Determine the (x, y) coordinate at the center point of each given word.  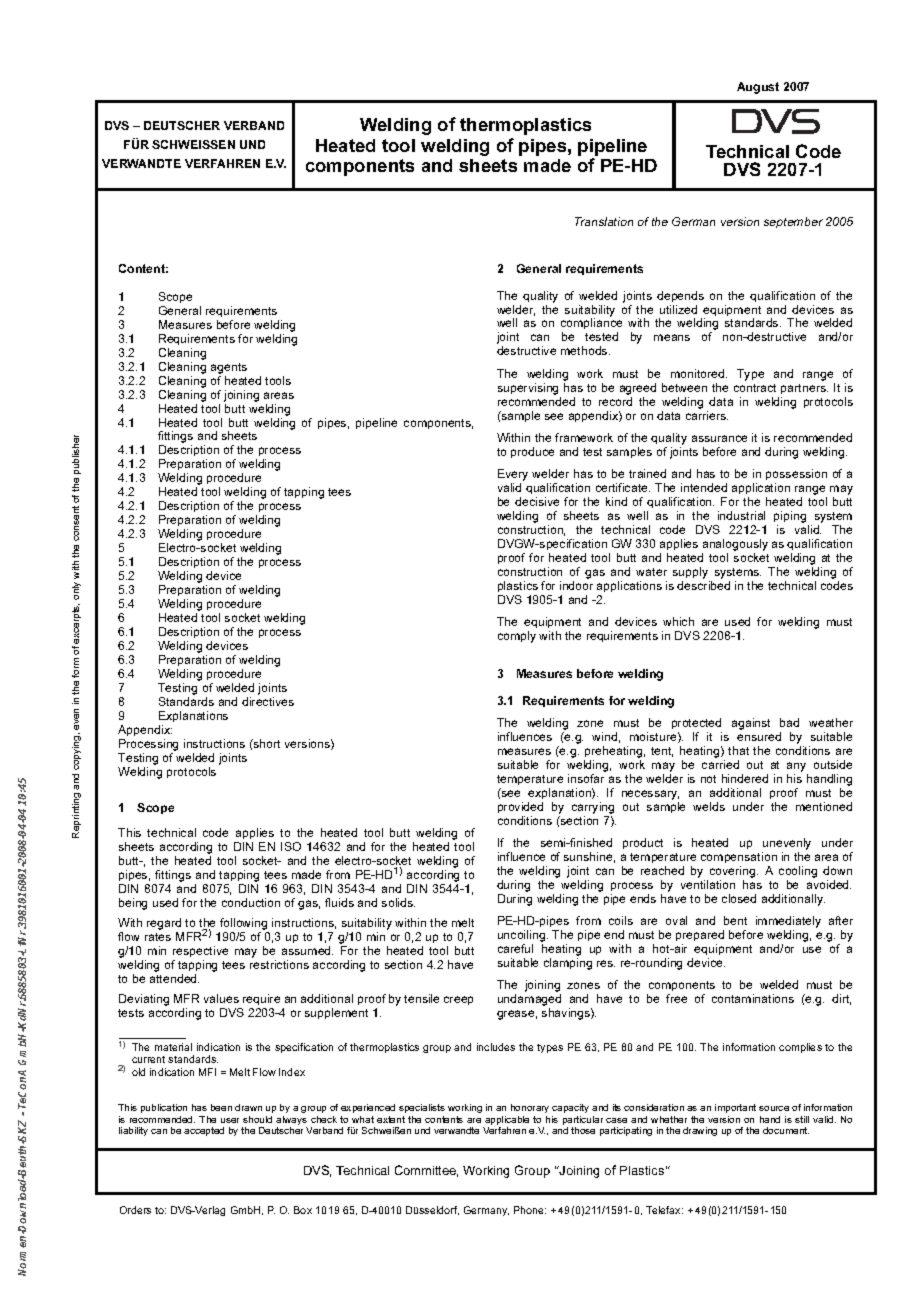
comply (517, 637)
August (758, 88)
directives (268, 701)
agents (229, 368)
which (678, 621)
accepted (204, 1131)
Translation (604, 221)
